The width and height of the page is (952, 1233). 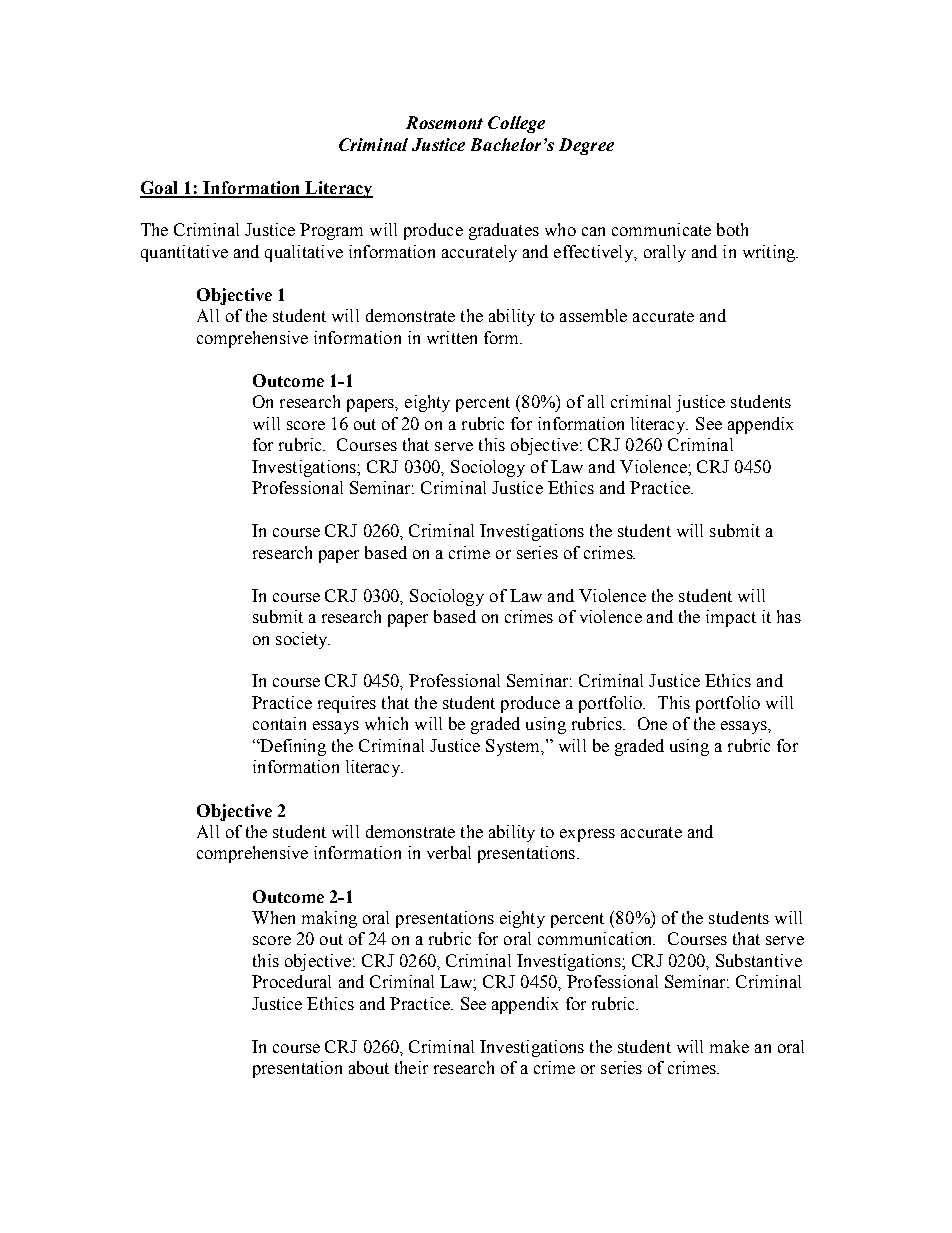 I want to click on College, so click(x=516, y=124).
